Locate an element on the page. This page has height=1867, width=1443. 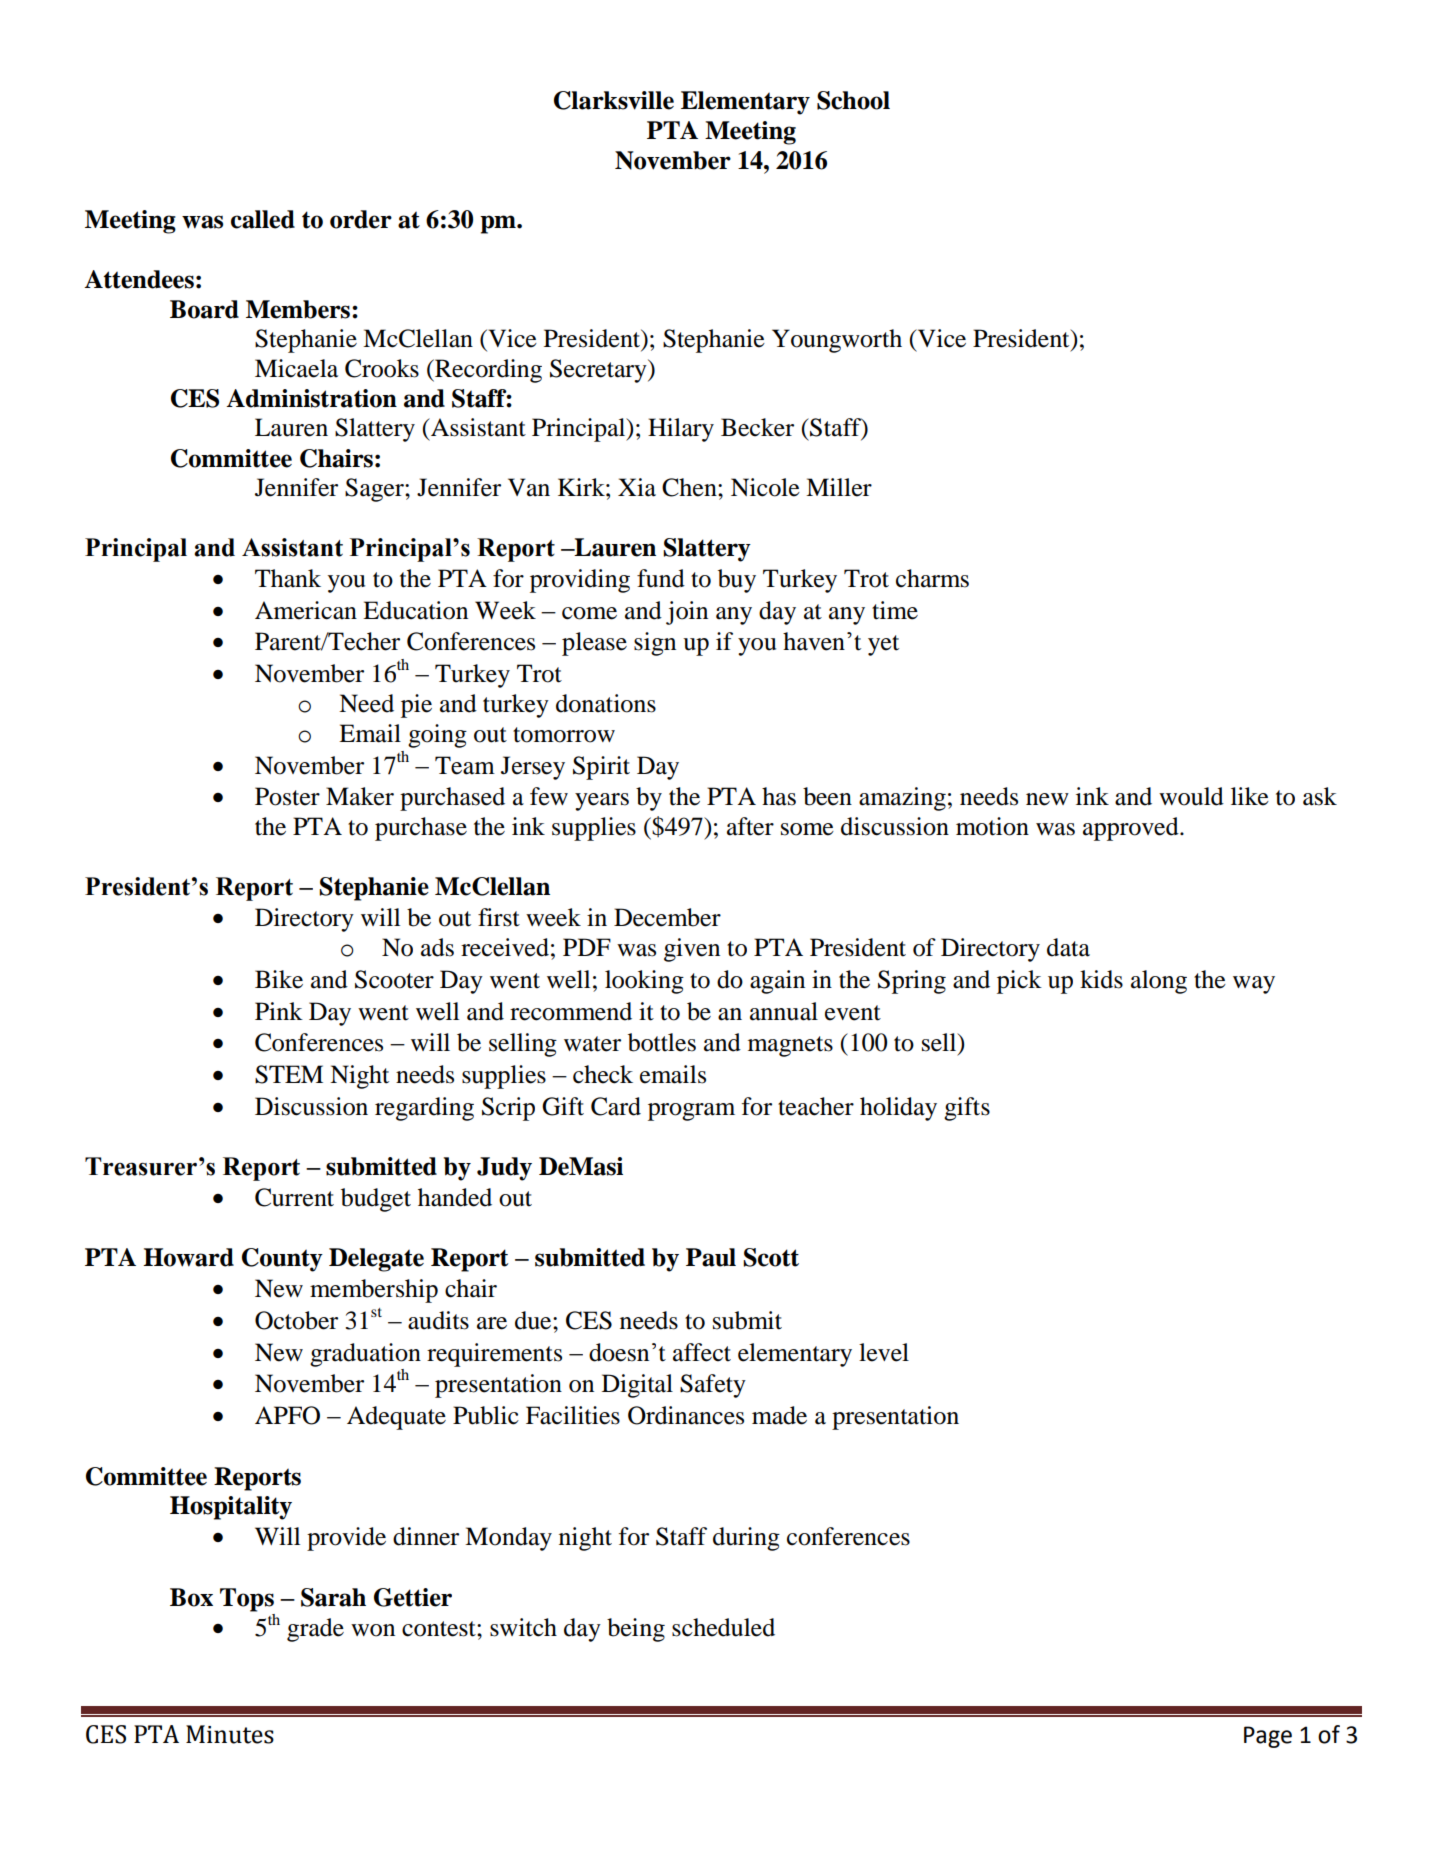
Minutes is located at coordinates (230, 1734).
